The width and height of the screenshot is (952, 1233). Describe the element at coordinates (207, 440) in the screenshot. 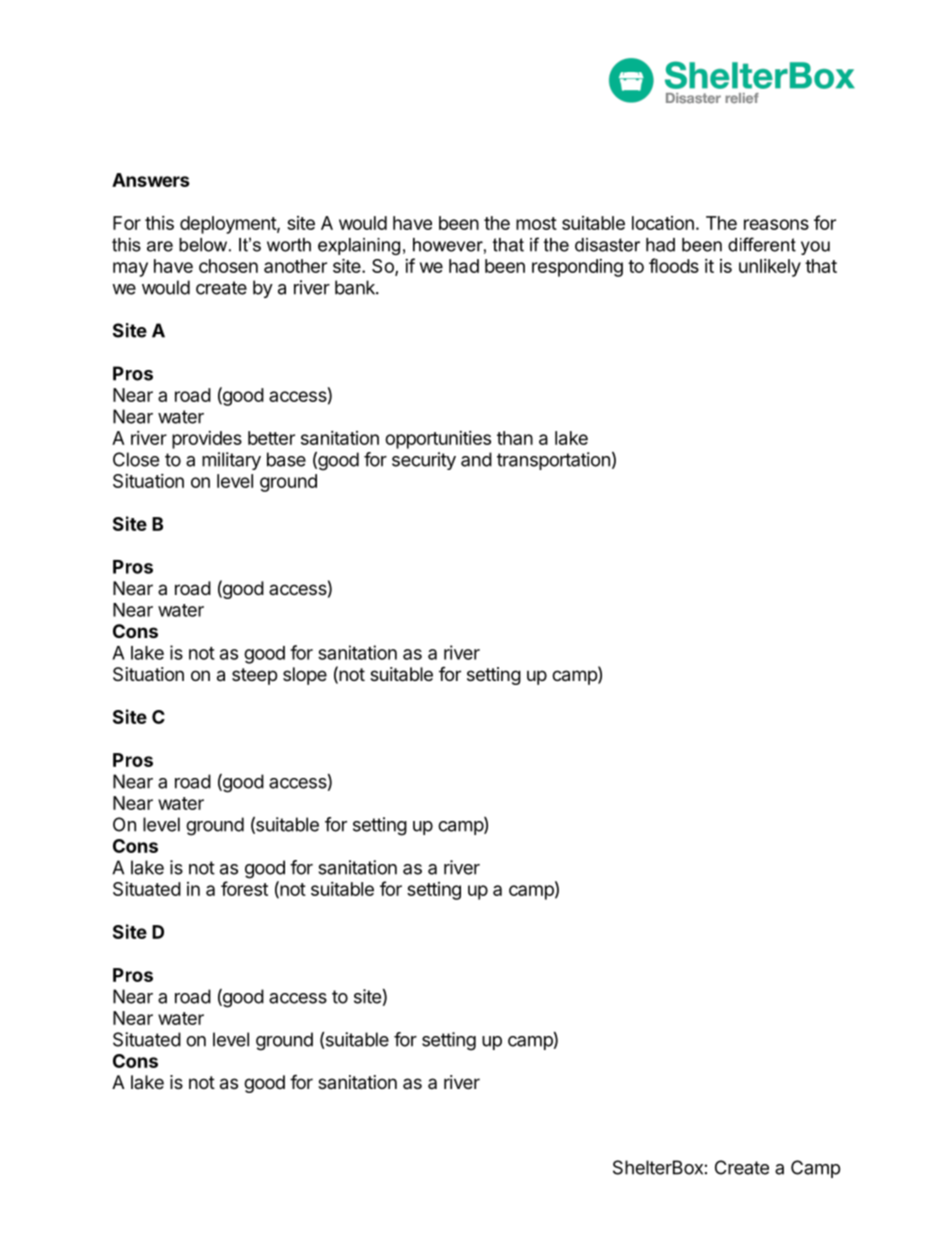

I see `provides` at that location.
